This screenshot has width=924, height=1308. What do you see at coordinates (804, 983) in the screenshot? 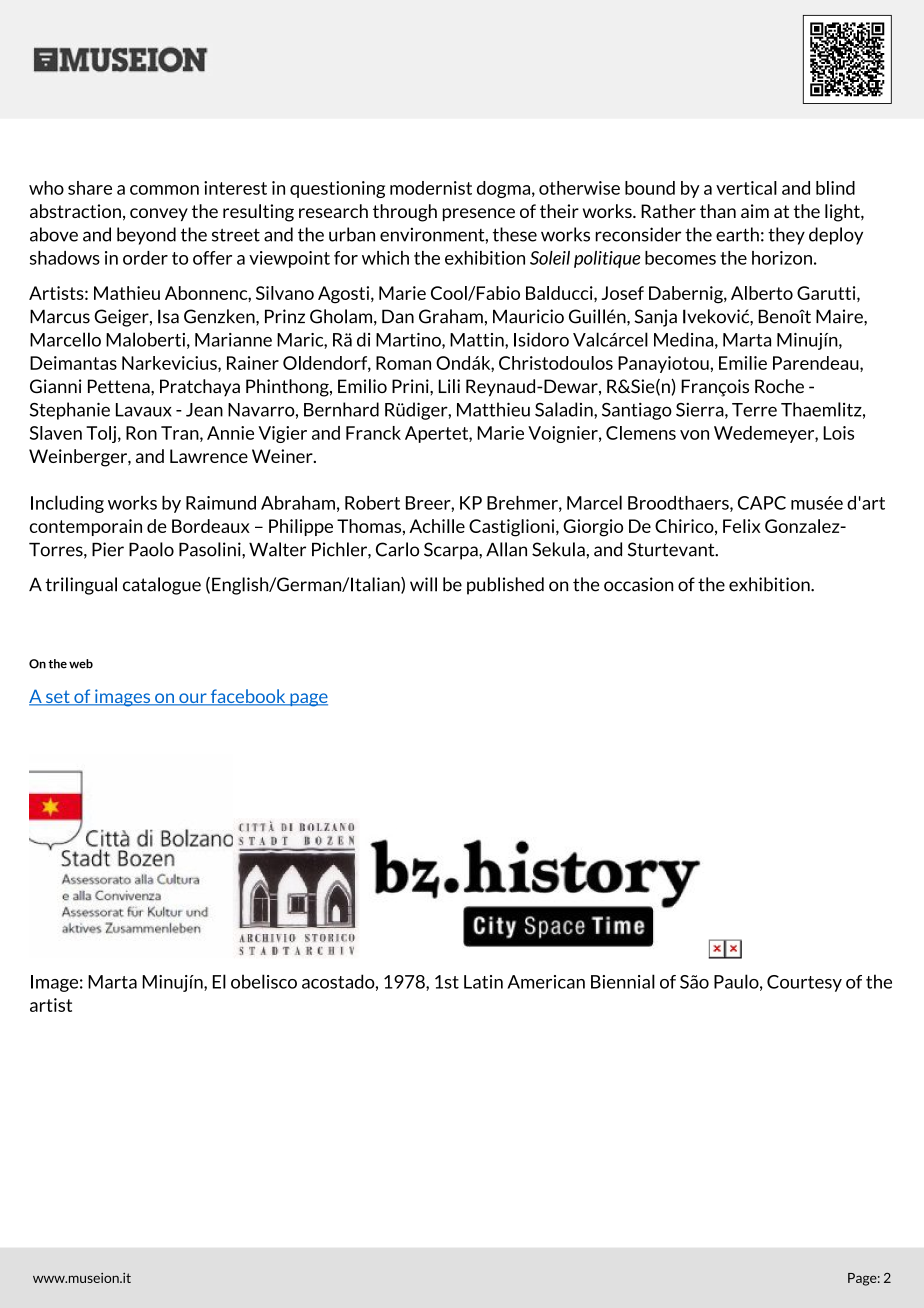
I see `Courtesy` at bounding box center [804, 983].
